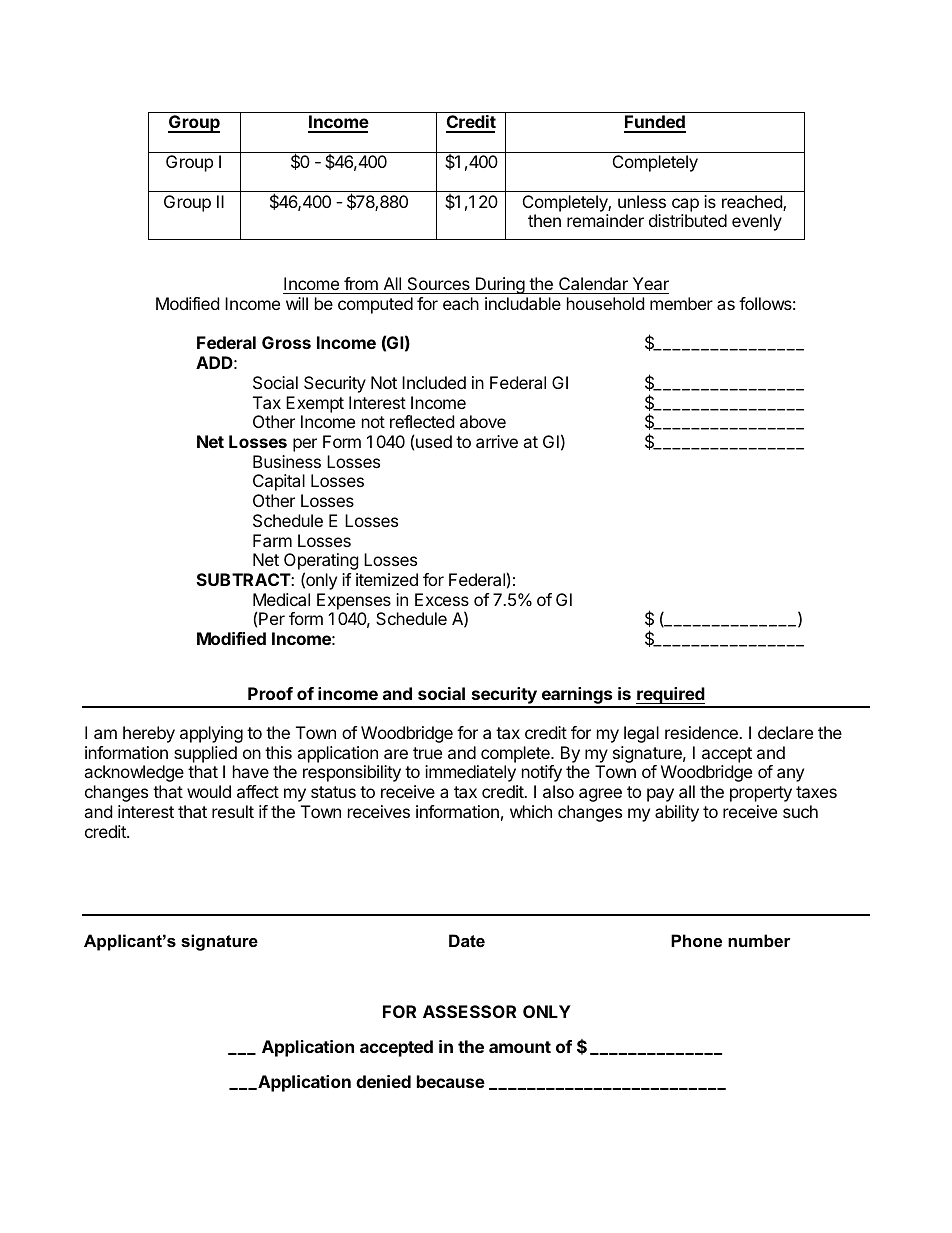 This page has width=952, height=1233. I want to click on then, so click(544, 220).
